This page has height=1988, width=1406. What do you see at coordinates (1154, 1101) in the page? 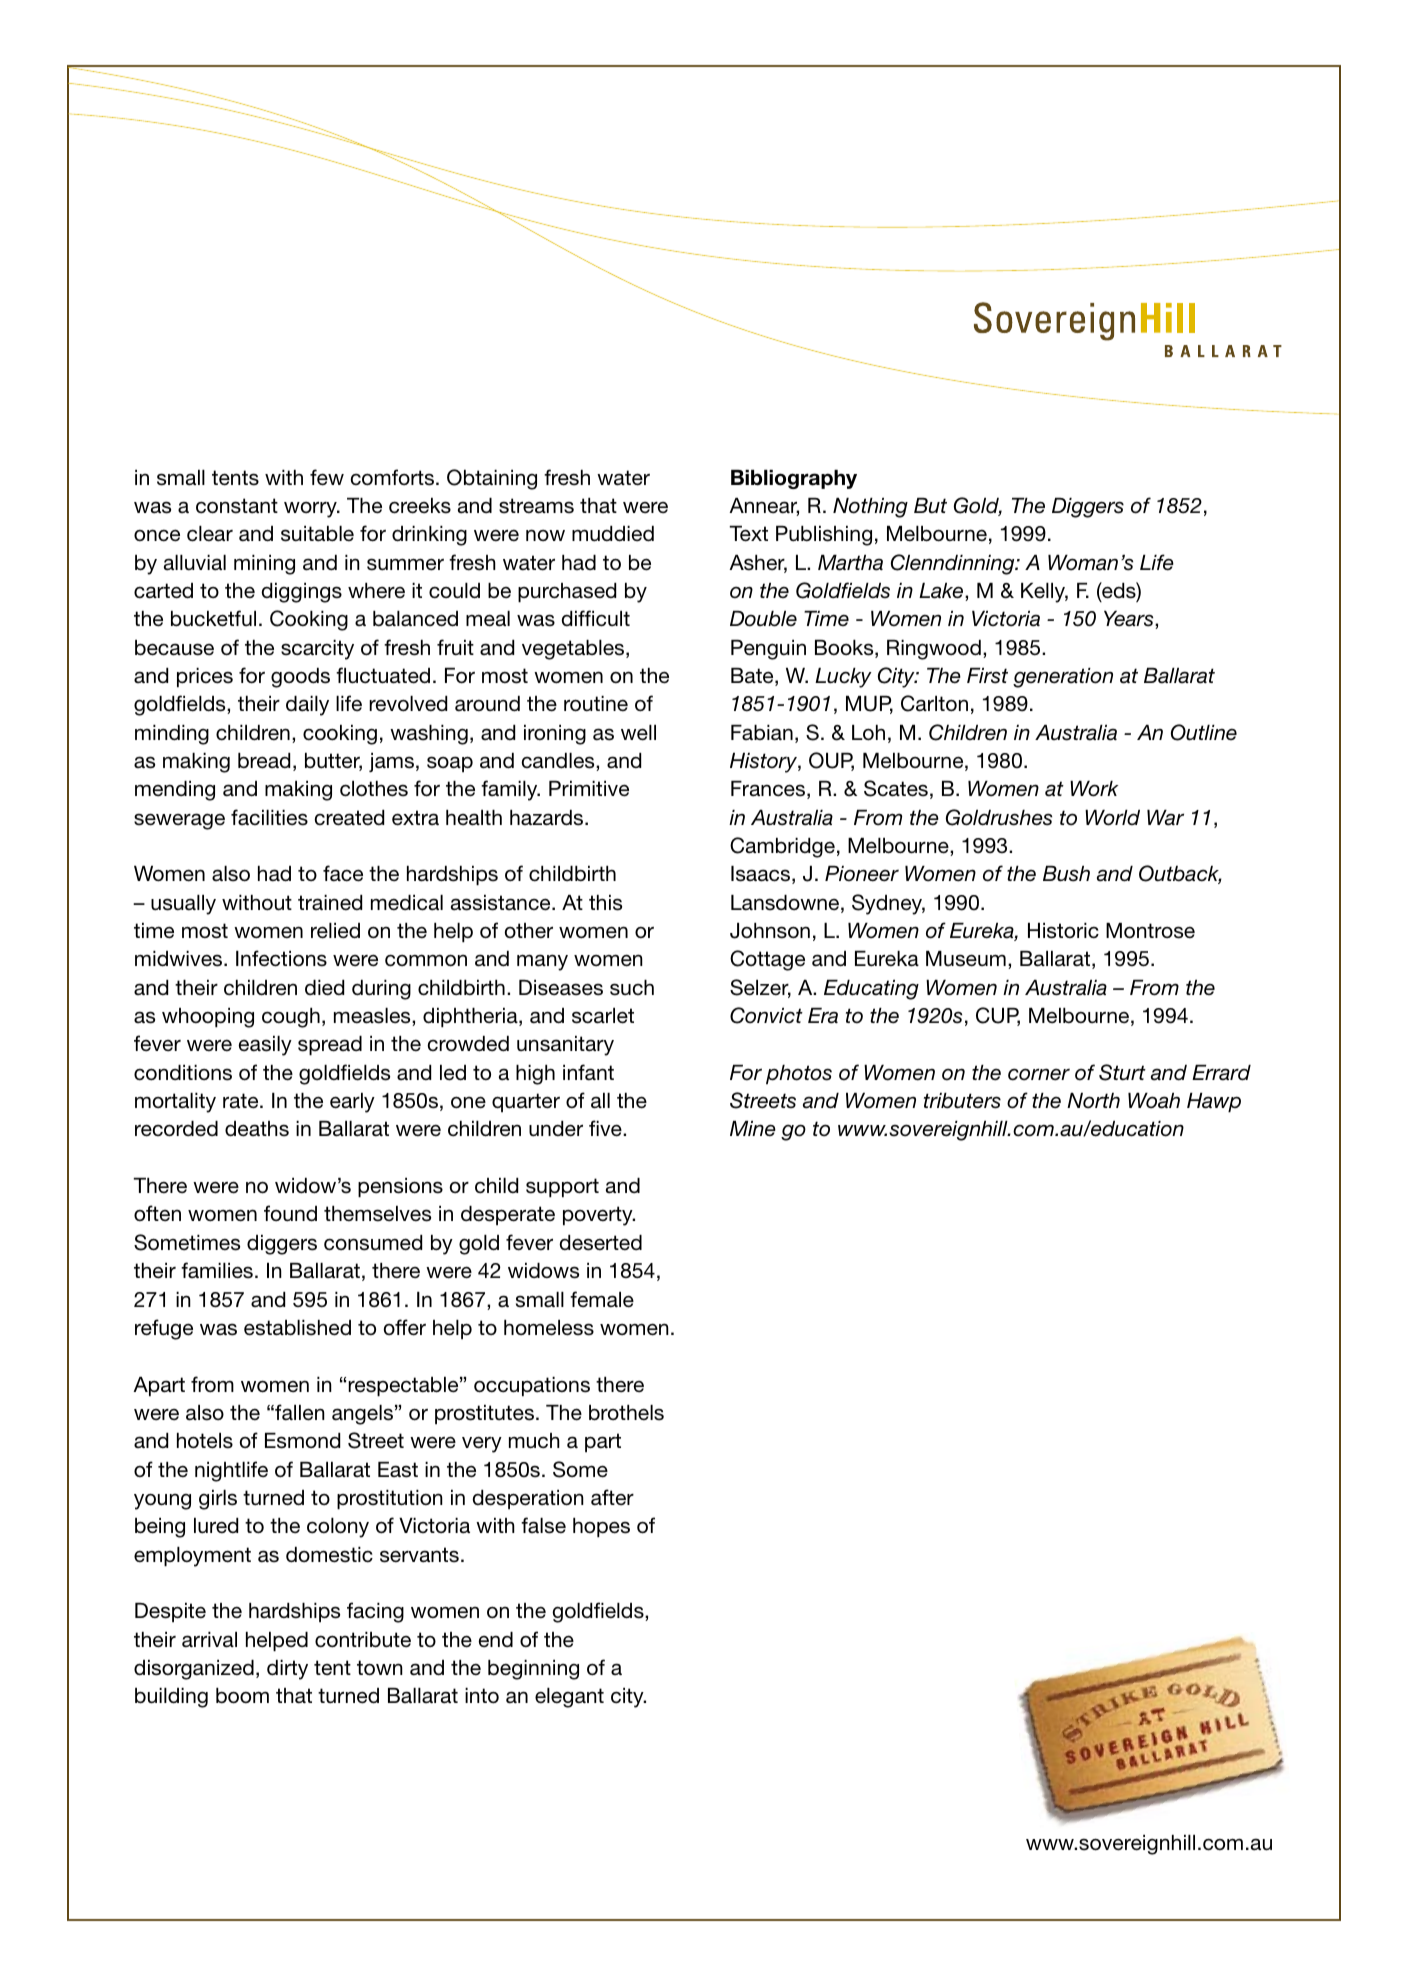
I see `Woah` at bounding box center [1154, 1101].
